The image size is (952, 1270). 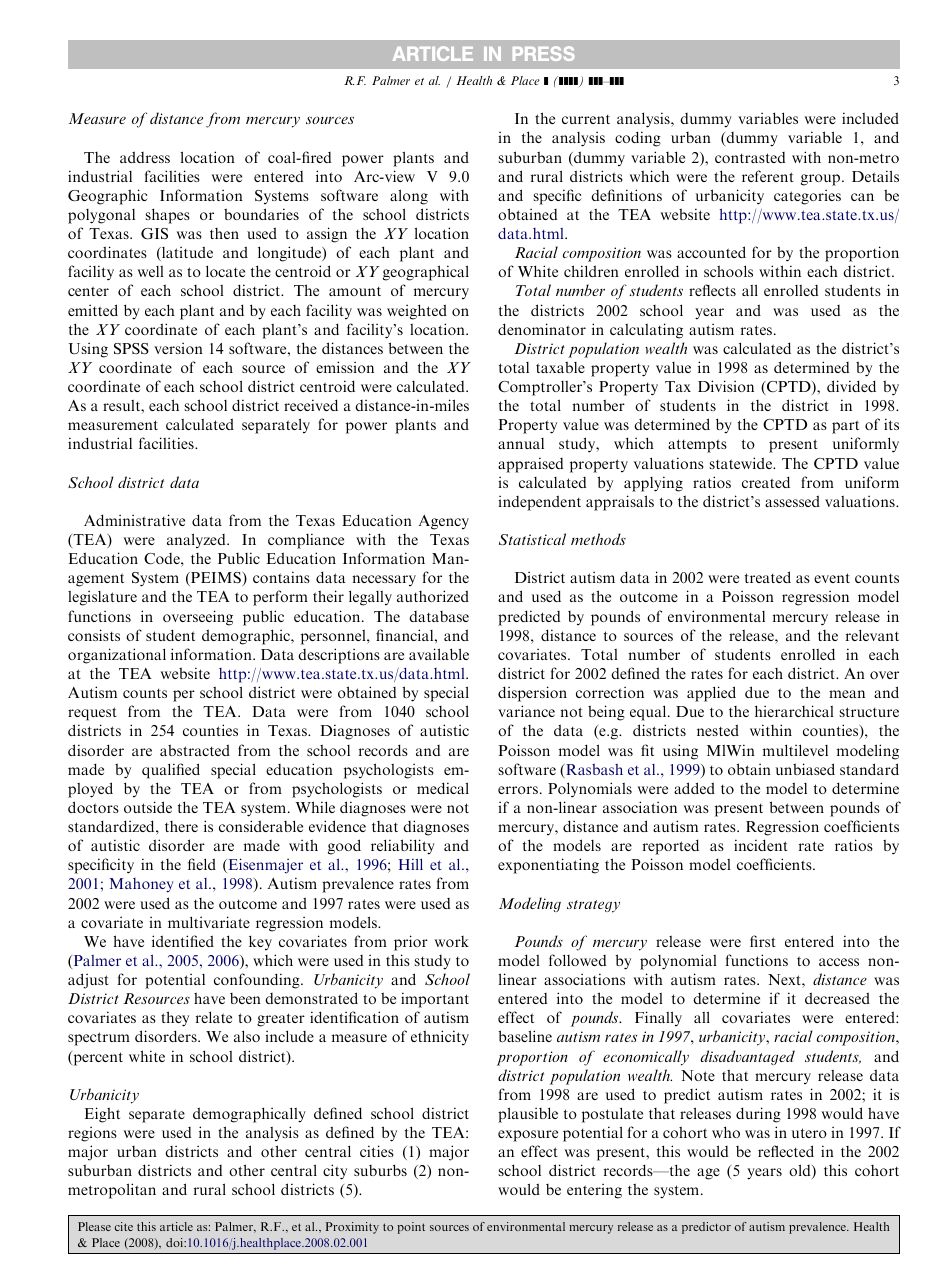 I want to click on multivariate, so click(x=209, y=922).
